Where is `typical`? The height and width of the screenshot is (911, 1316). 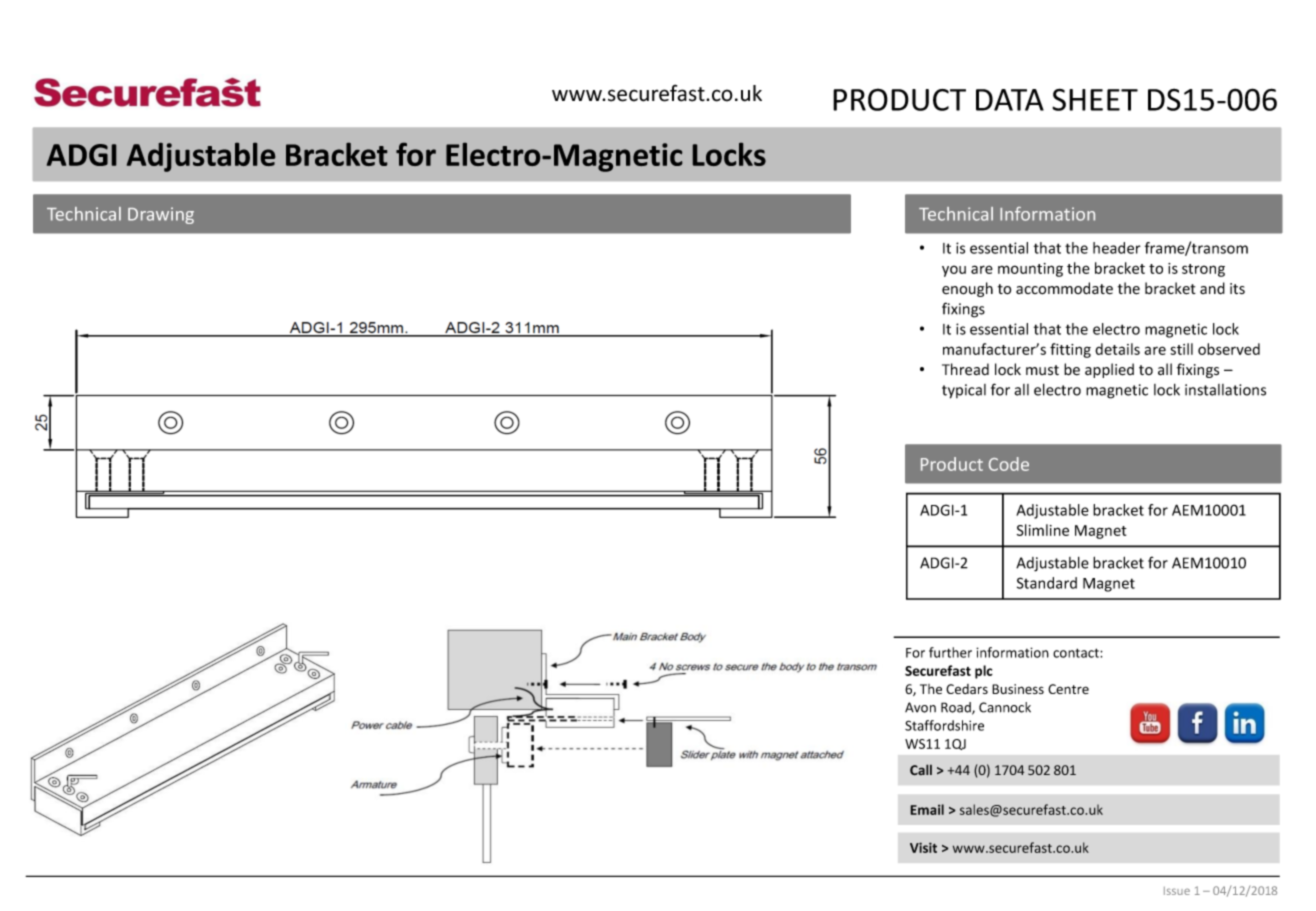
typical is located at coordinates (964, 391).
